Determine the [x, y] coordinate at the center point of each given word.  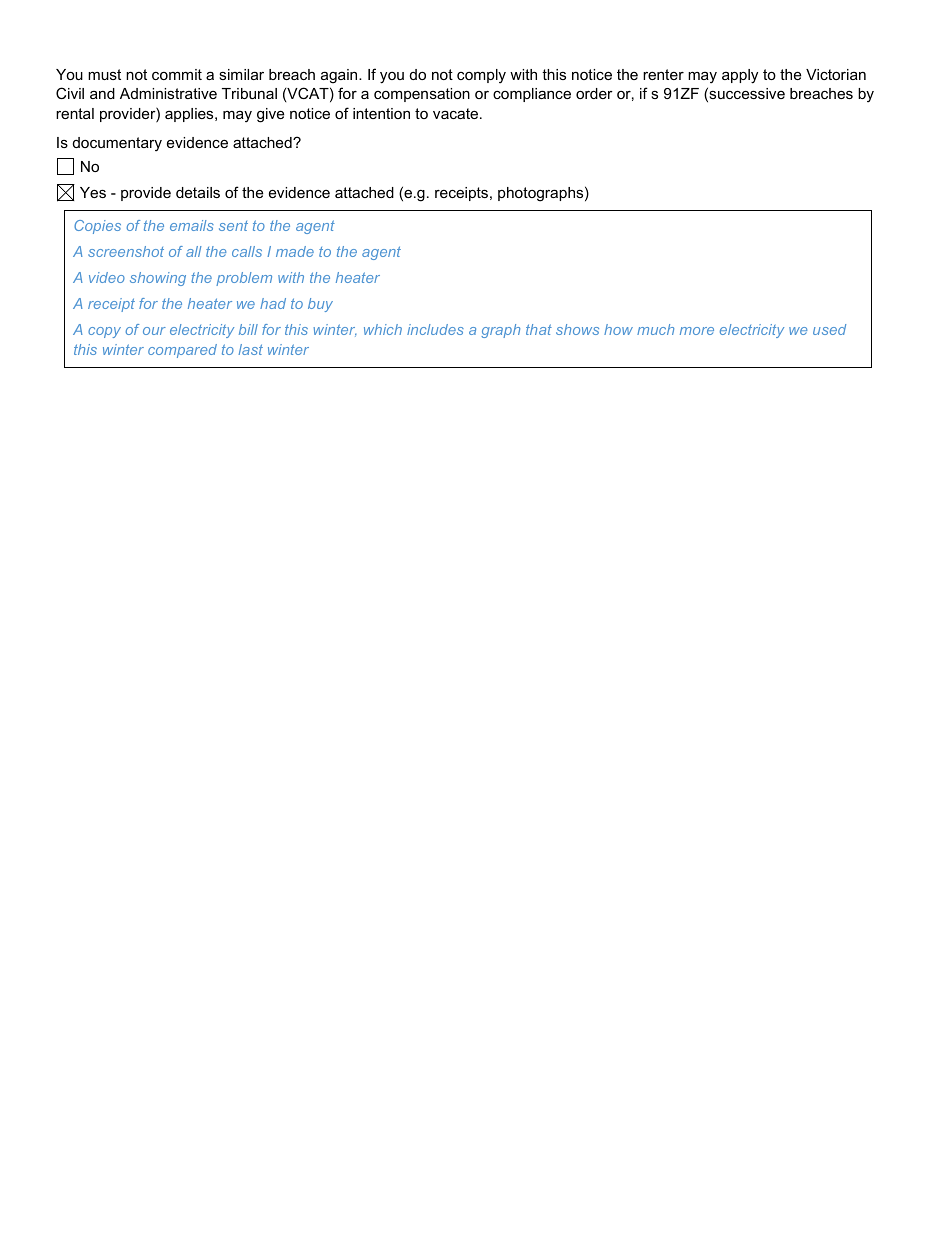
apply [740, 76]
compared [182, 351]
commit [177, 74]
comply [481, 76]
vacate [457, 113]
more [697, 331]
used [829, 329]
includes [435, 329]
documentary [117, 144]
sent [233, 226]
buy [320, 305]
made [295, 251]
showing [158, 279]
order [594, 93]
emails [192, 225]
